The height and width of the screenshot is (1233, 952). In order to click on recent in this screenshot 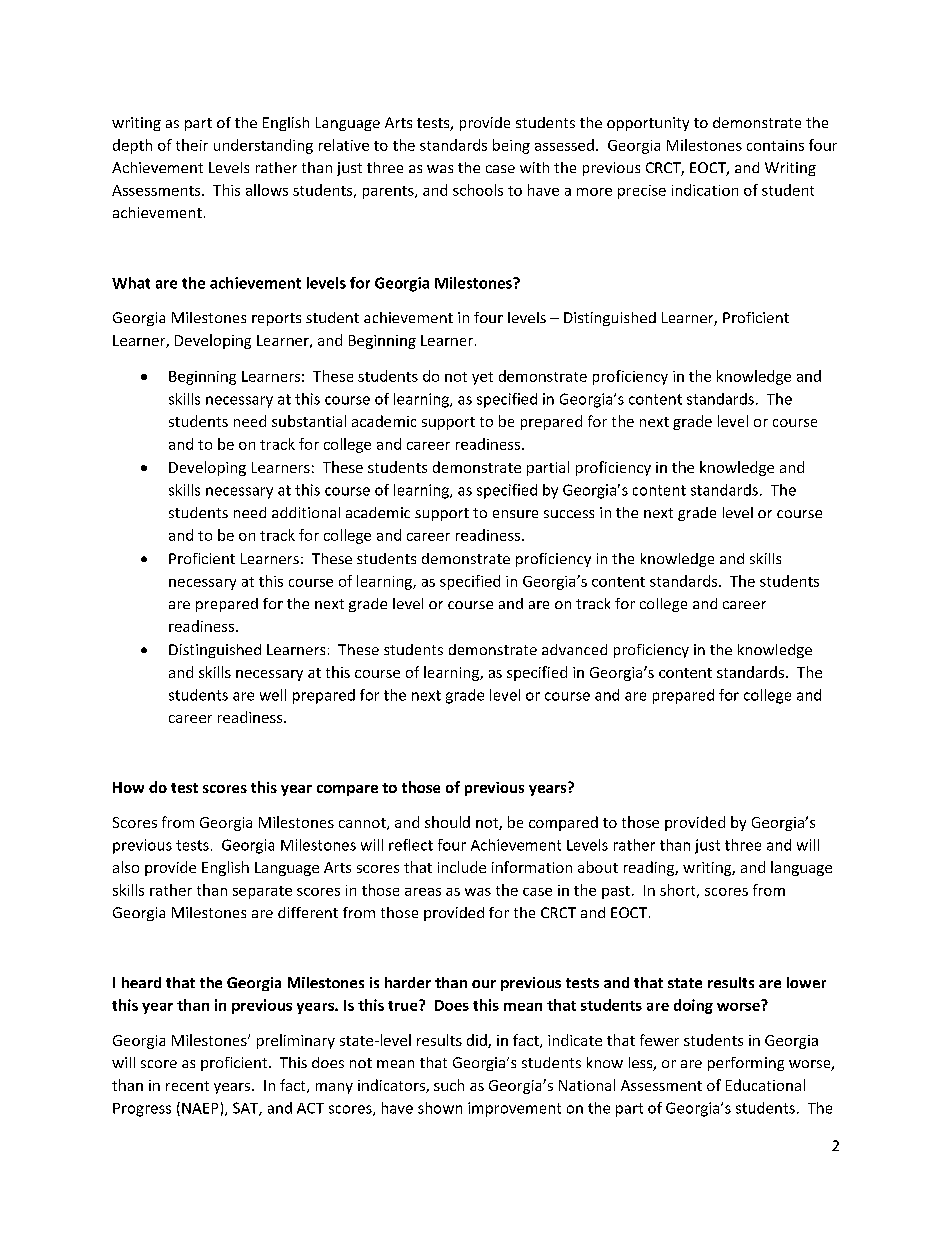, I will do `click(187, 1086)`.
